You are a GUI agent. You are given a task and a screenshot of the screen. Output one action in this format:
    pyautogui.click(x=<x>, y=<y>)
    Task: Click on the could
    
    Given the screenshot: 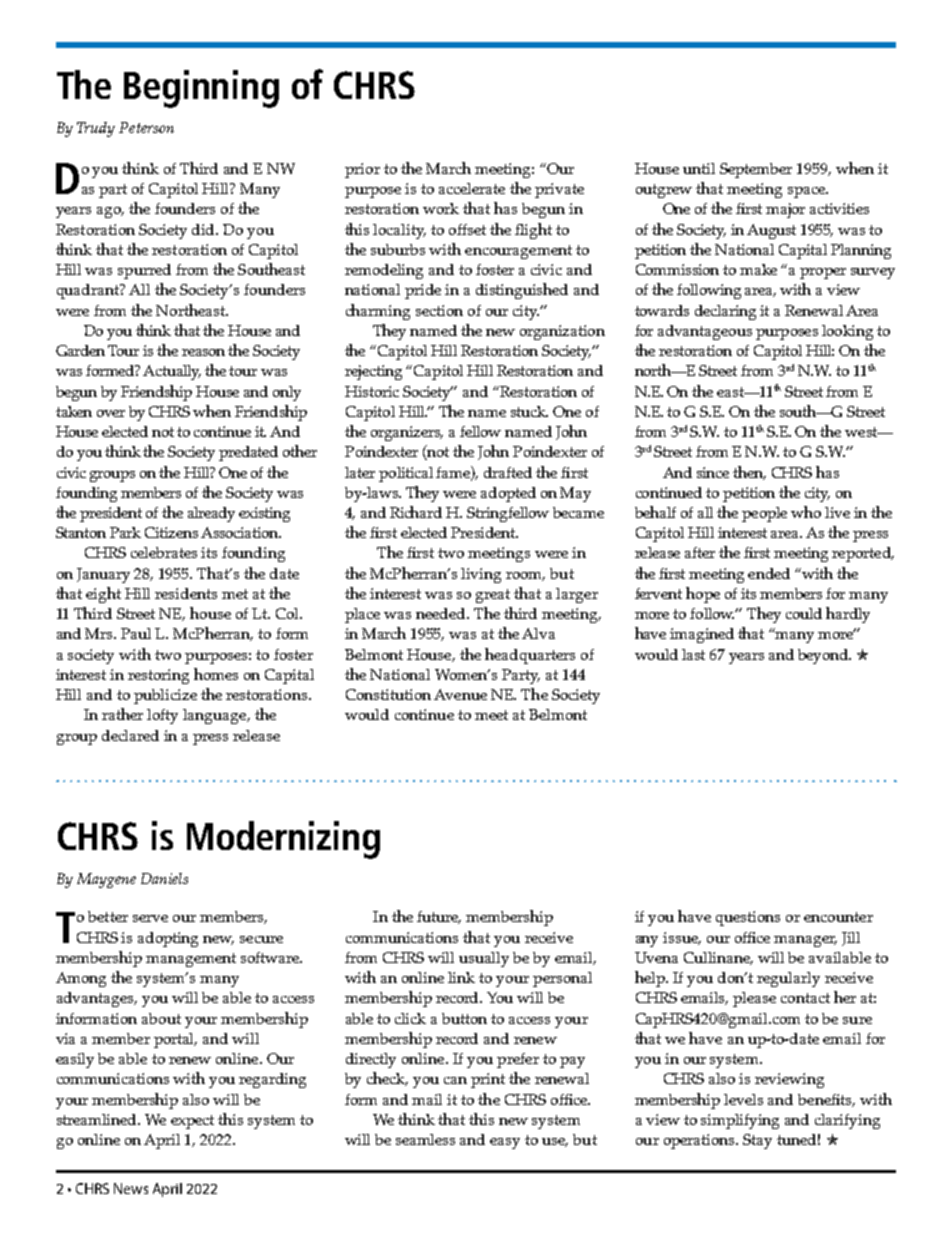 What is the action you would take?
    pyautogui.click(x=804, y=613)
